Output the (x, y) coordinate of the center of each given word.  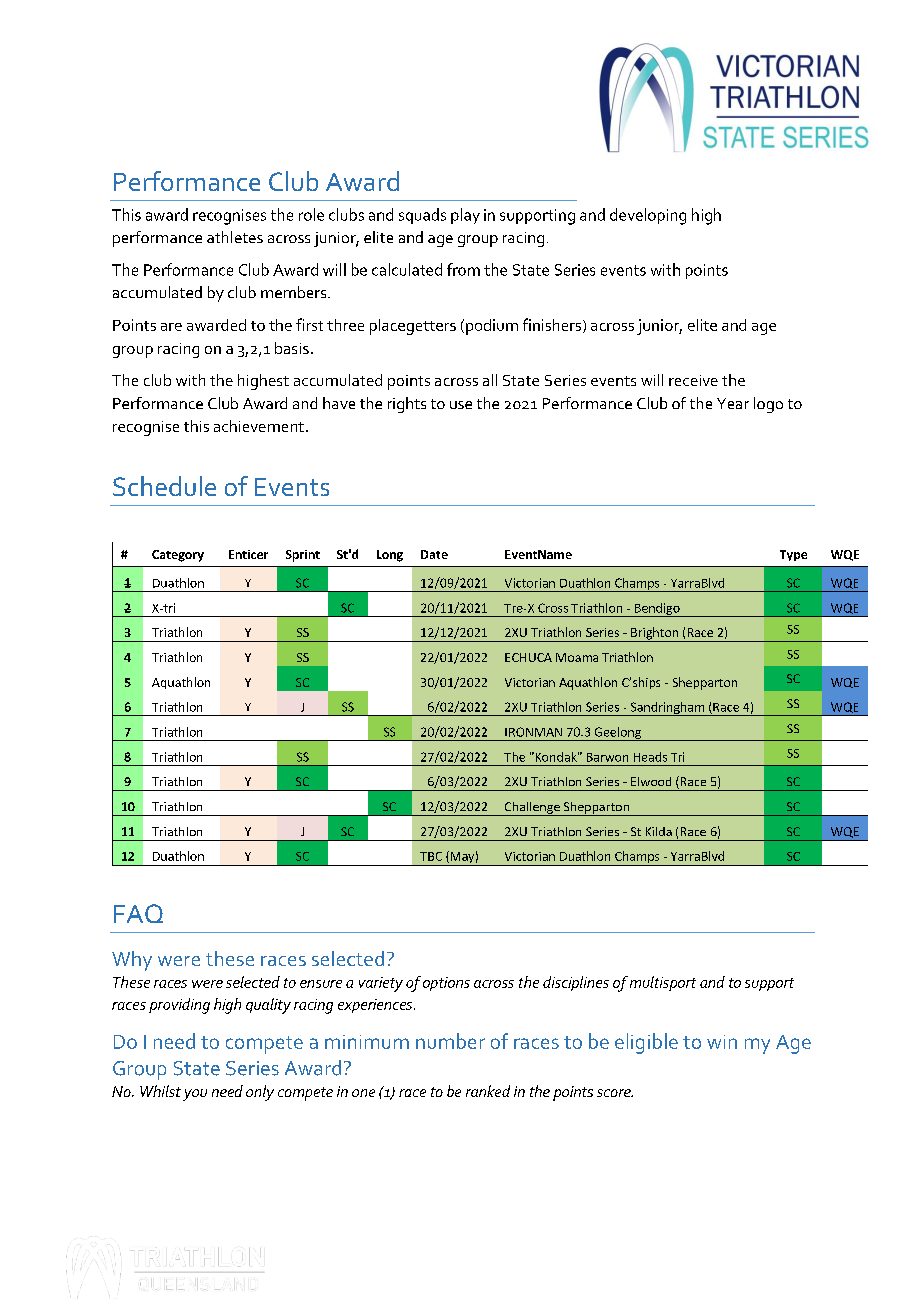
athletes (235, 237)
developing (648, 216)
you (195, 1095)
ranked (488, 1091)
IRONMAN (533, 732)
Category (178, 556)
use (461, 405)
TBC (431, 856)
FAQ (138, 913)
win (722, 1042)
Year (733, 403)
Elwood (651, 781)
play (465, 216)
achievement (259, 426)
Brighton (654, 634)
